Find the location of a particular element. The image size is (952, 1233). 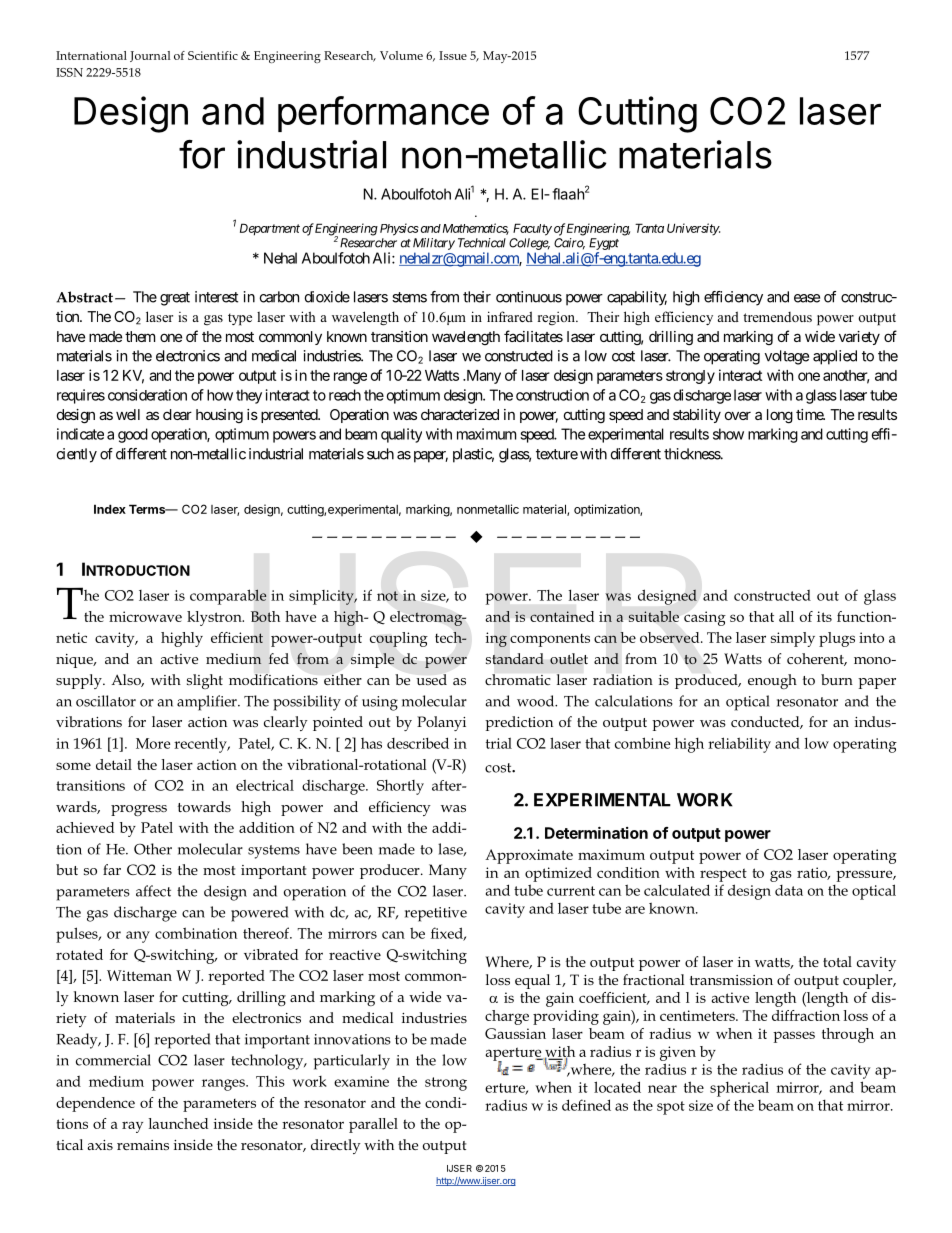

Polanyi is located at coordinates (441, 723).
